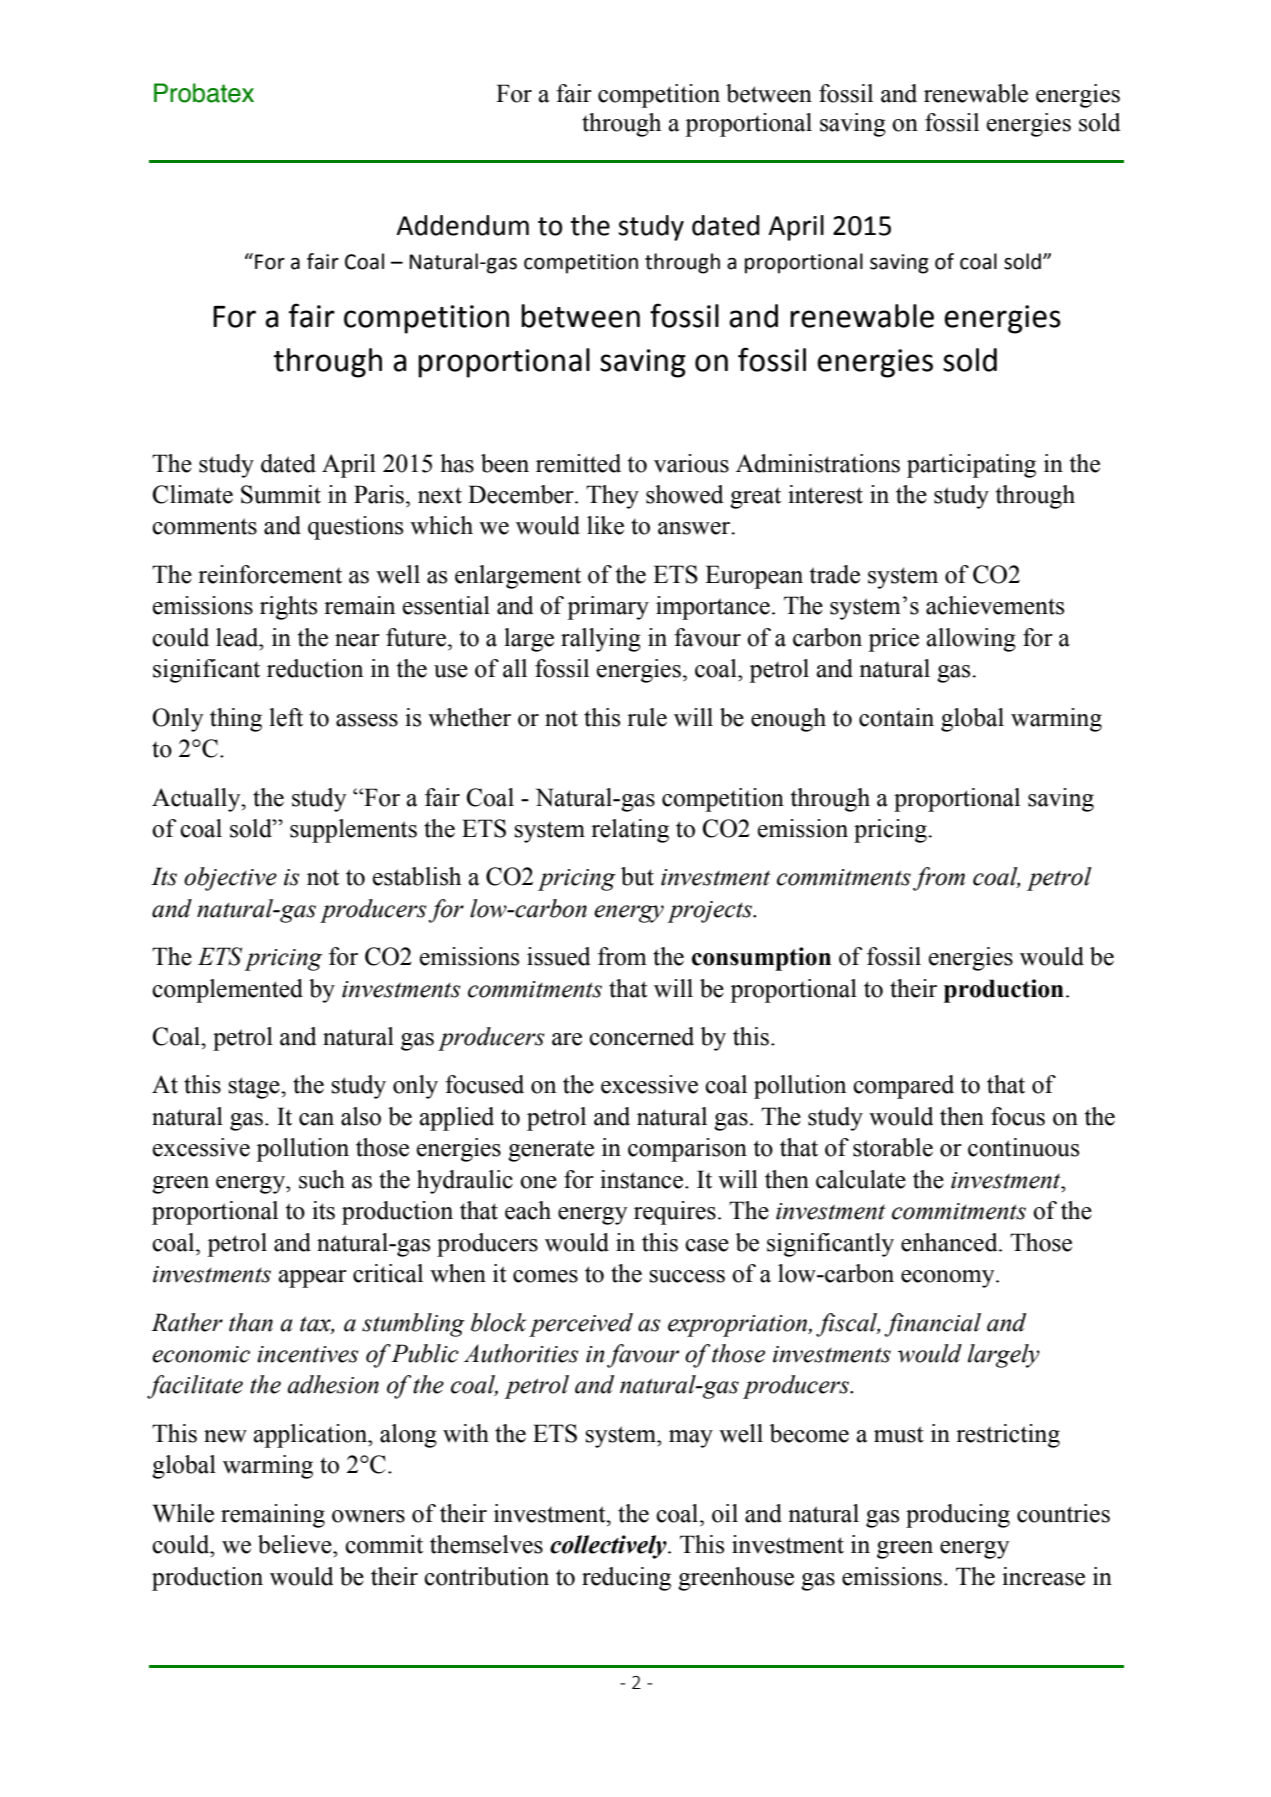 This document has width=1271, height=1797. What do you see at coordinates (281, 494) in the document?
I see `Summit` at bounding box center [281, 494].
